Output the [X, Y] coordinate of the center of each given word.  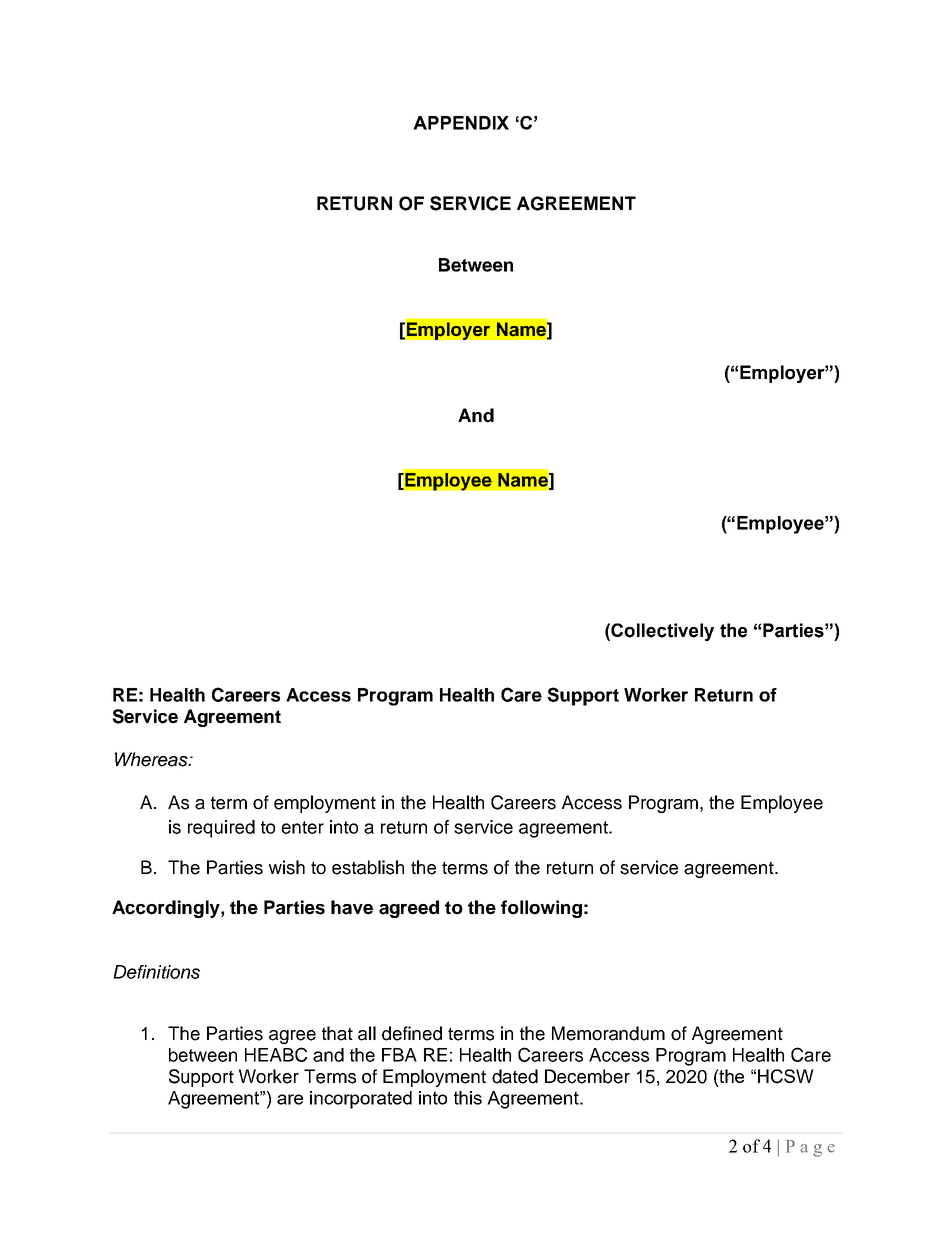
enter [302, 827]
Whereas [152, 759]
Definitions [156, 972]
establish [368, 867]
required [221, 829]
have [352, 907]
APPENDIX [461, 123]
